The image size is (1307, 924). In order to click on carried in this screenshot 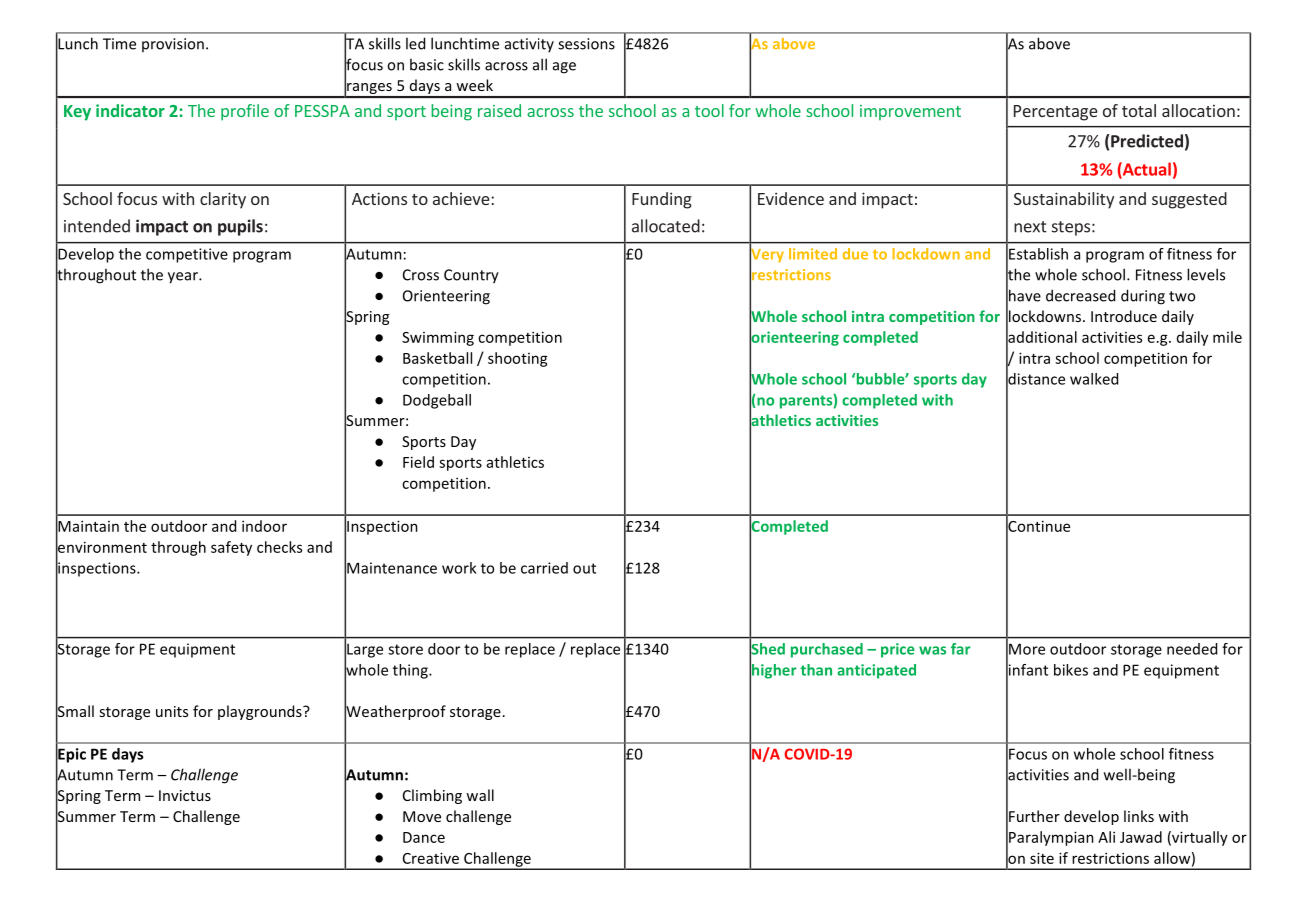, I will do `click(544, 568)`.
